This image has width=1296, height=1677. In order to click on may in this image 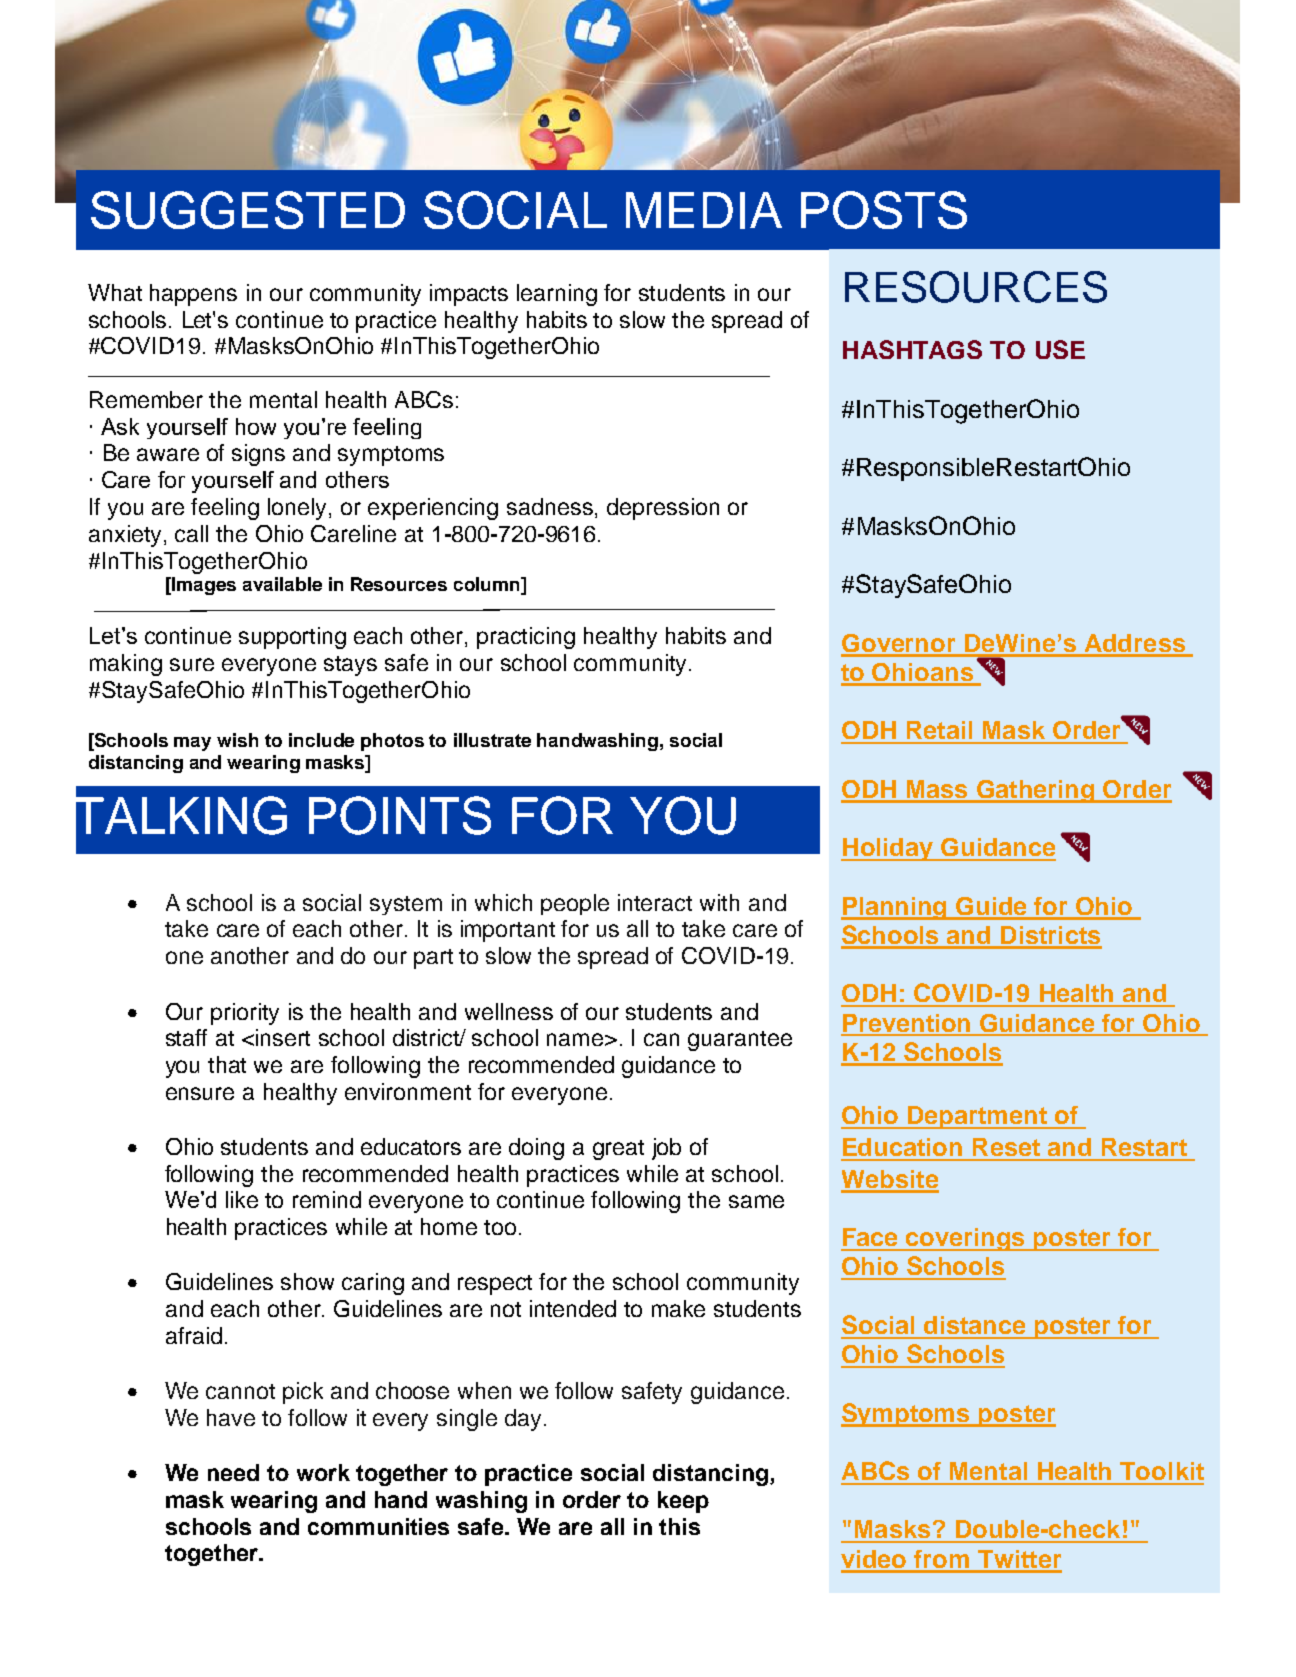, I will do `click(192, 744)`.
